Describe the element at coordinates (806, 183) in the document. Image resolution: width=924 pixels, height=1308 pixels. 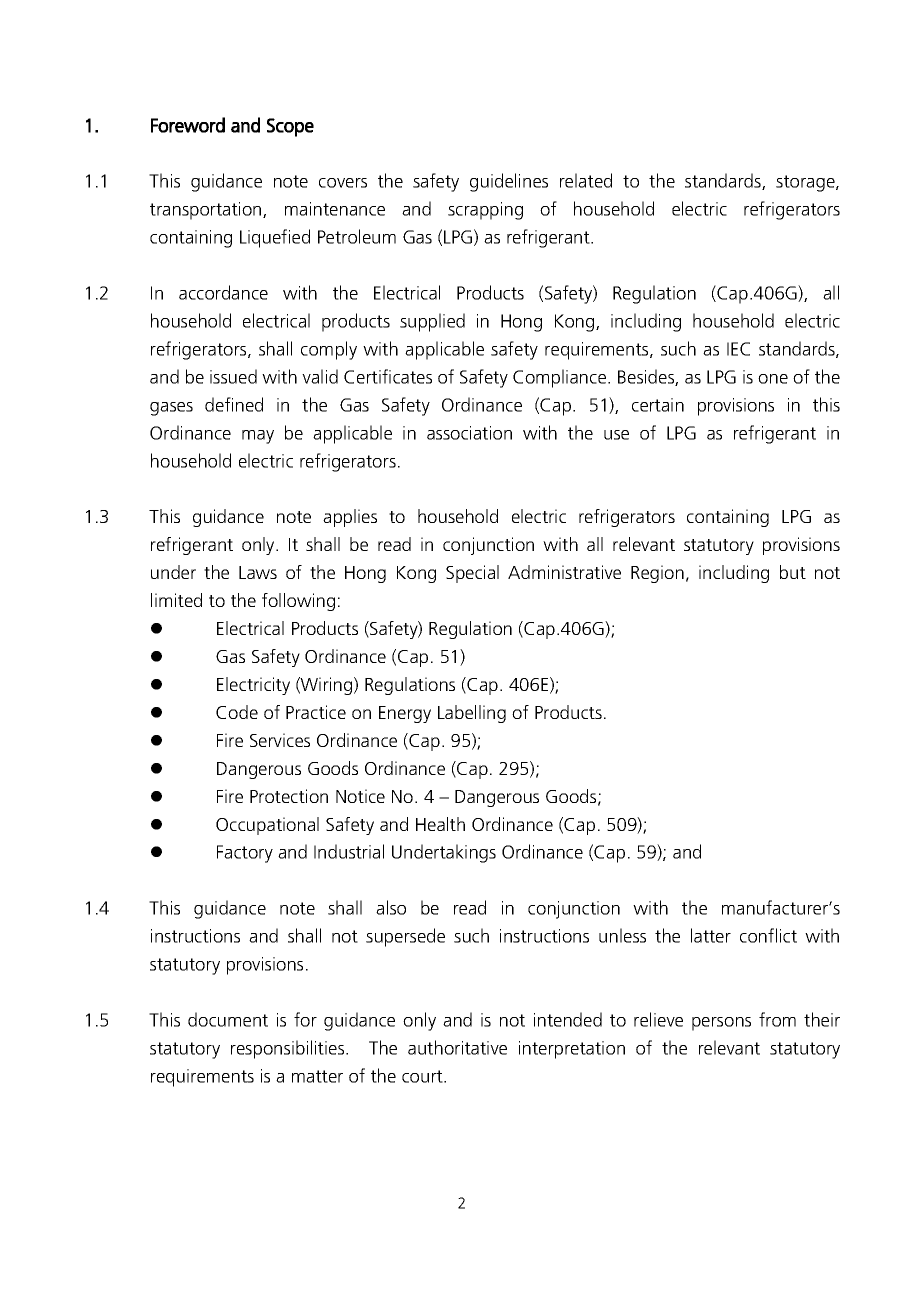
I see `storage` at that location.
